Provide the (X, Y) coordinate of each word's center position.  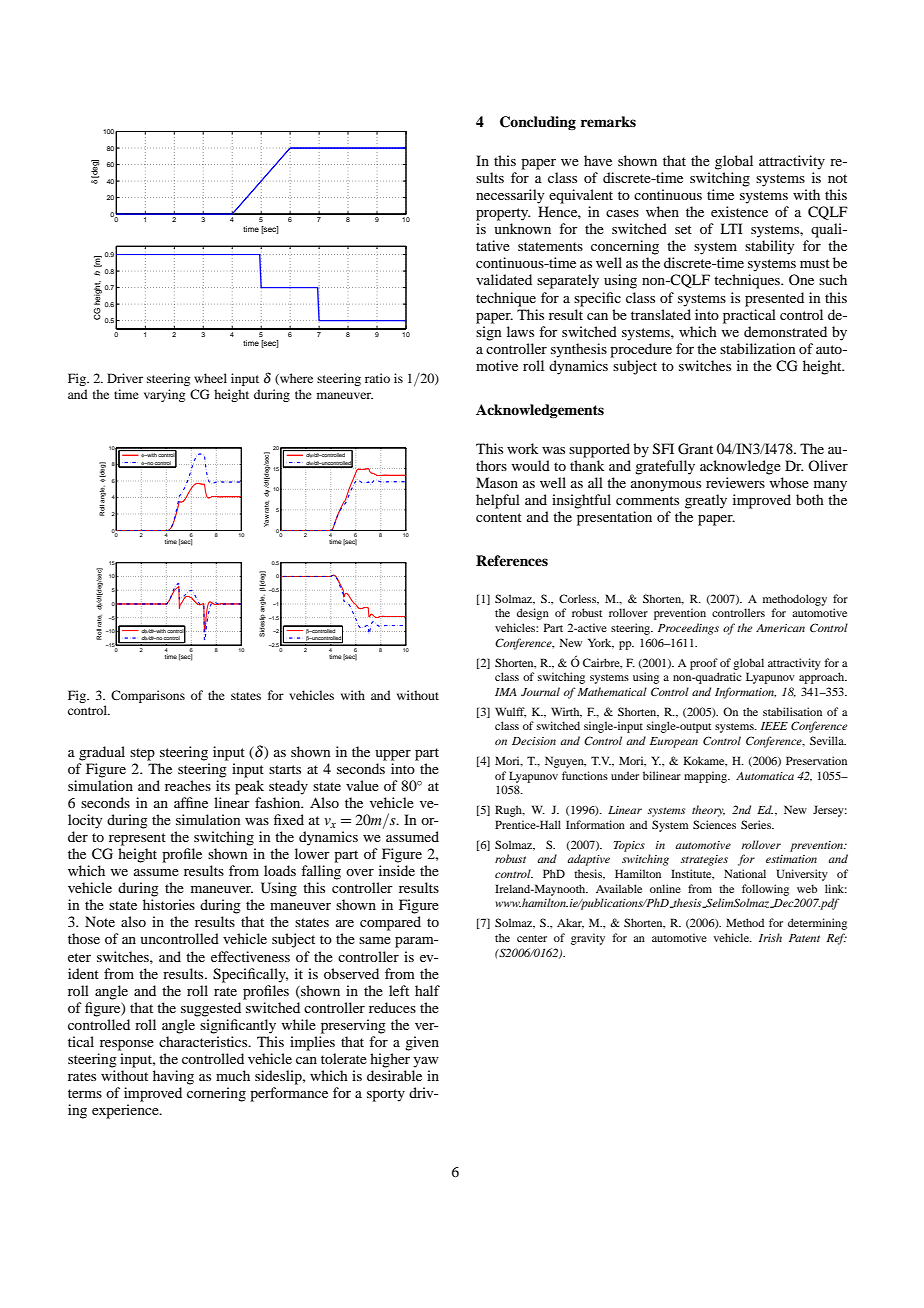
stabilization (758, 348)
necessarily (510, 196)
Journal (540, 691)
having (173, 1077)
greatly (706, 501)
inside (397, 870)
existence (739, 211)
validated (504, 279)
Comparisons (148, 696)
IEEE (774, 726)
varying (164, 395)
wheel (210, 378)
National (745, 873)
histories (169, 904)
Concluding (538, 123)
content (499, 517)
